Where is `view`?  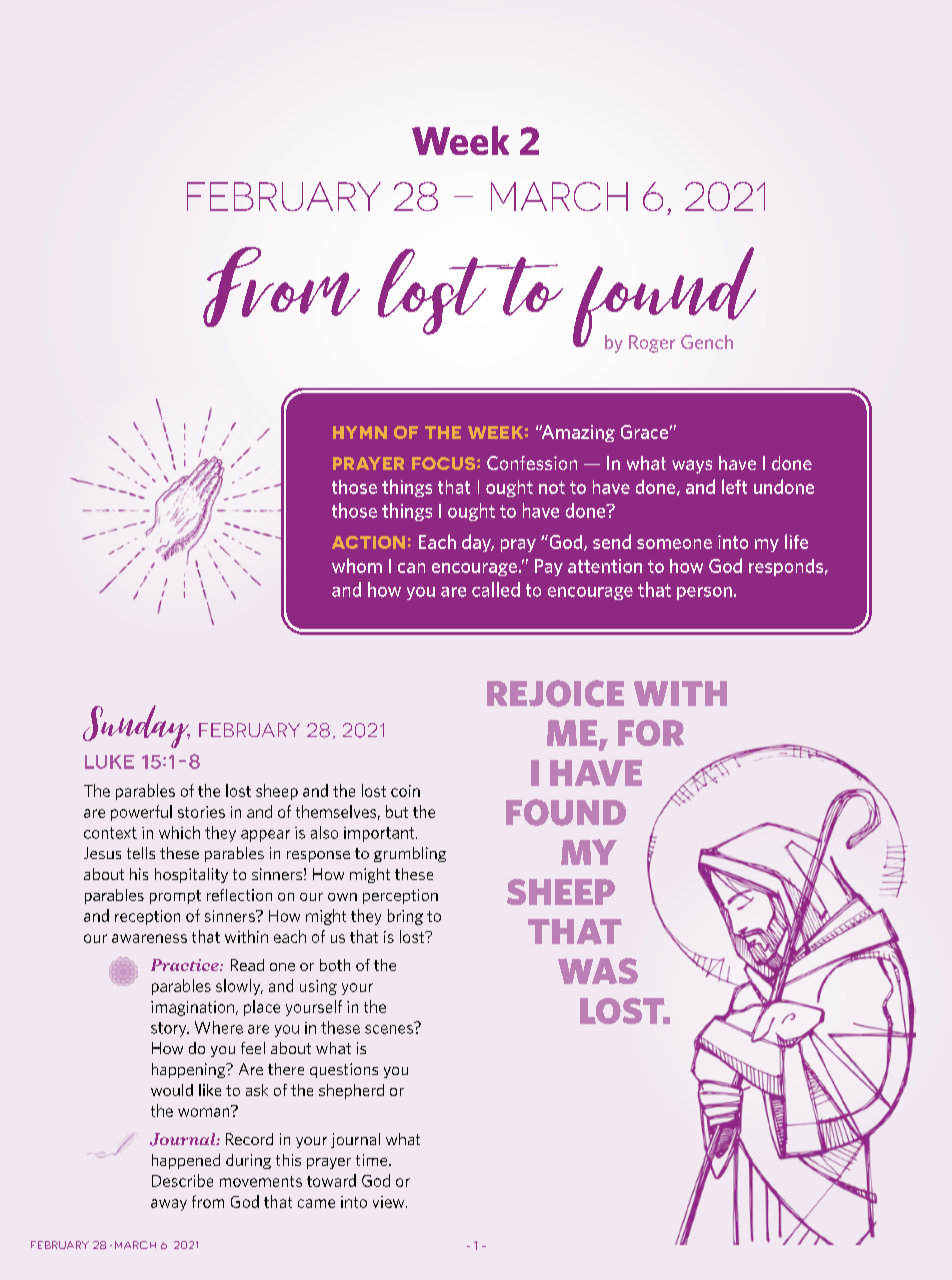
view is located at coordinates (390, 1202).
